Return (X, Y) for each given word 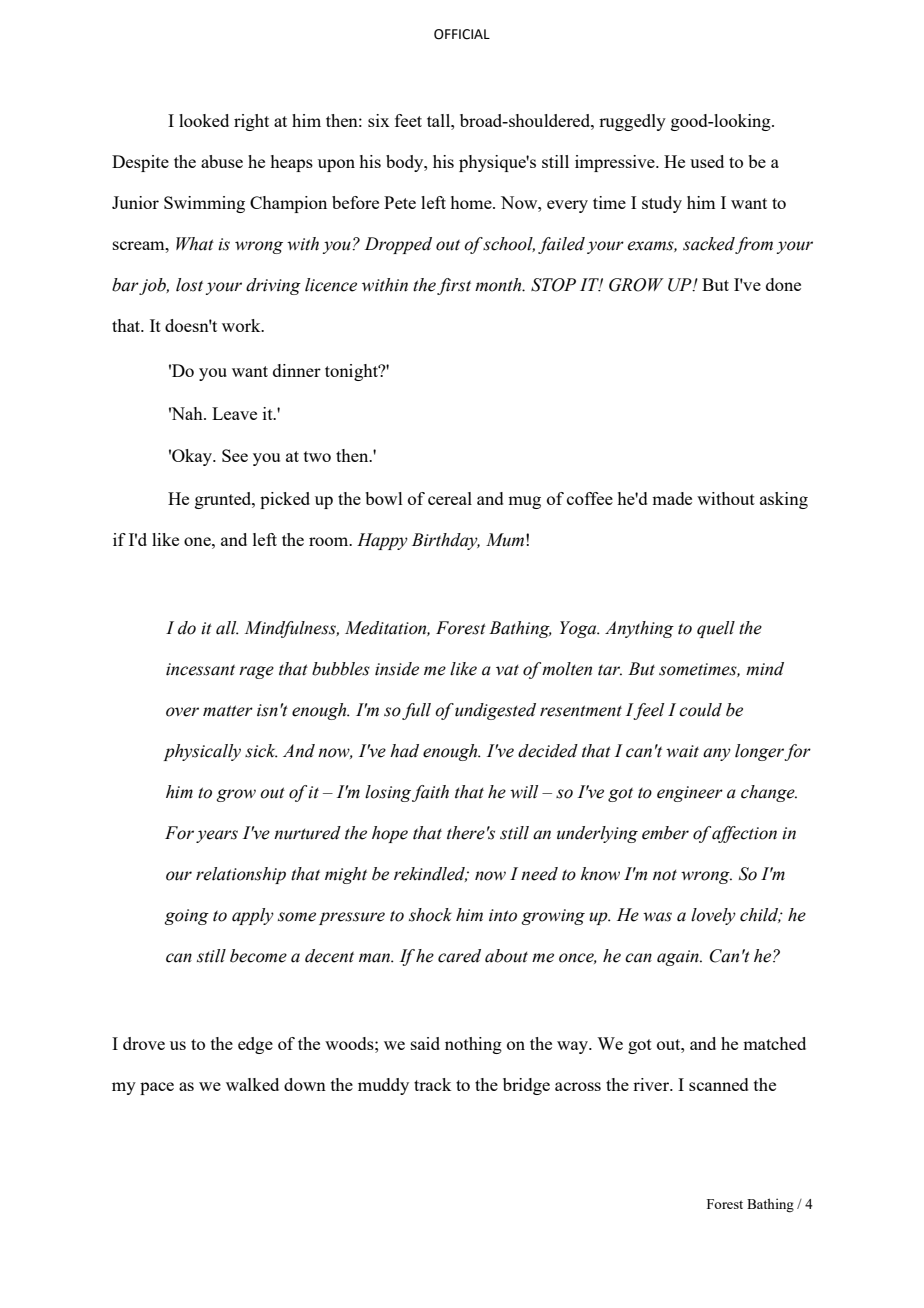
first (454, 286)
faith (430, 793)
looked (204, 120)
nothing (473, 1045)
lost (189, 285)
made (672, 498)
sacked (709, 245)
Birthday (446, 541)
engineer (690, 794)
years (217, 836)
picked (285, 500)
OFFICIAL (462, 34)
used (707, 161)
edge (255, 1045)
